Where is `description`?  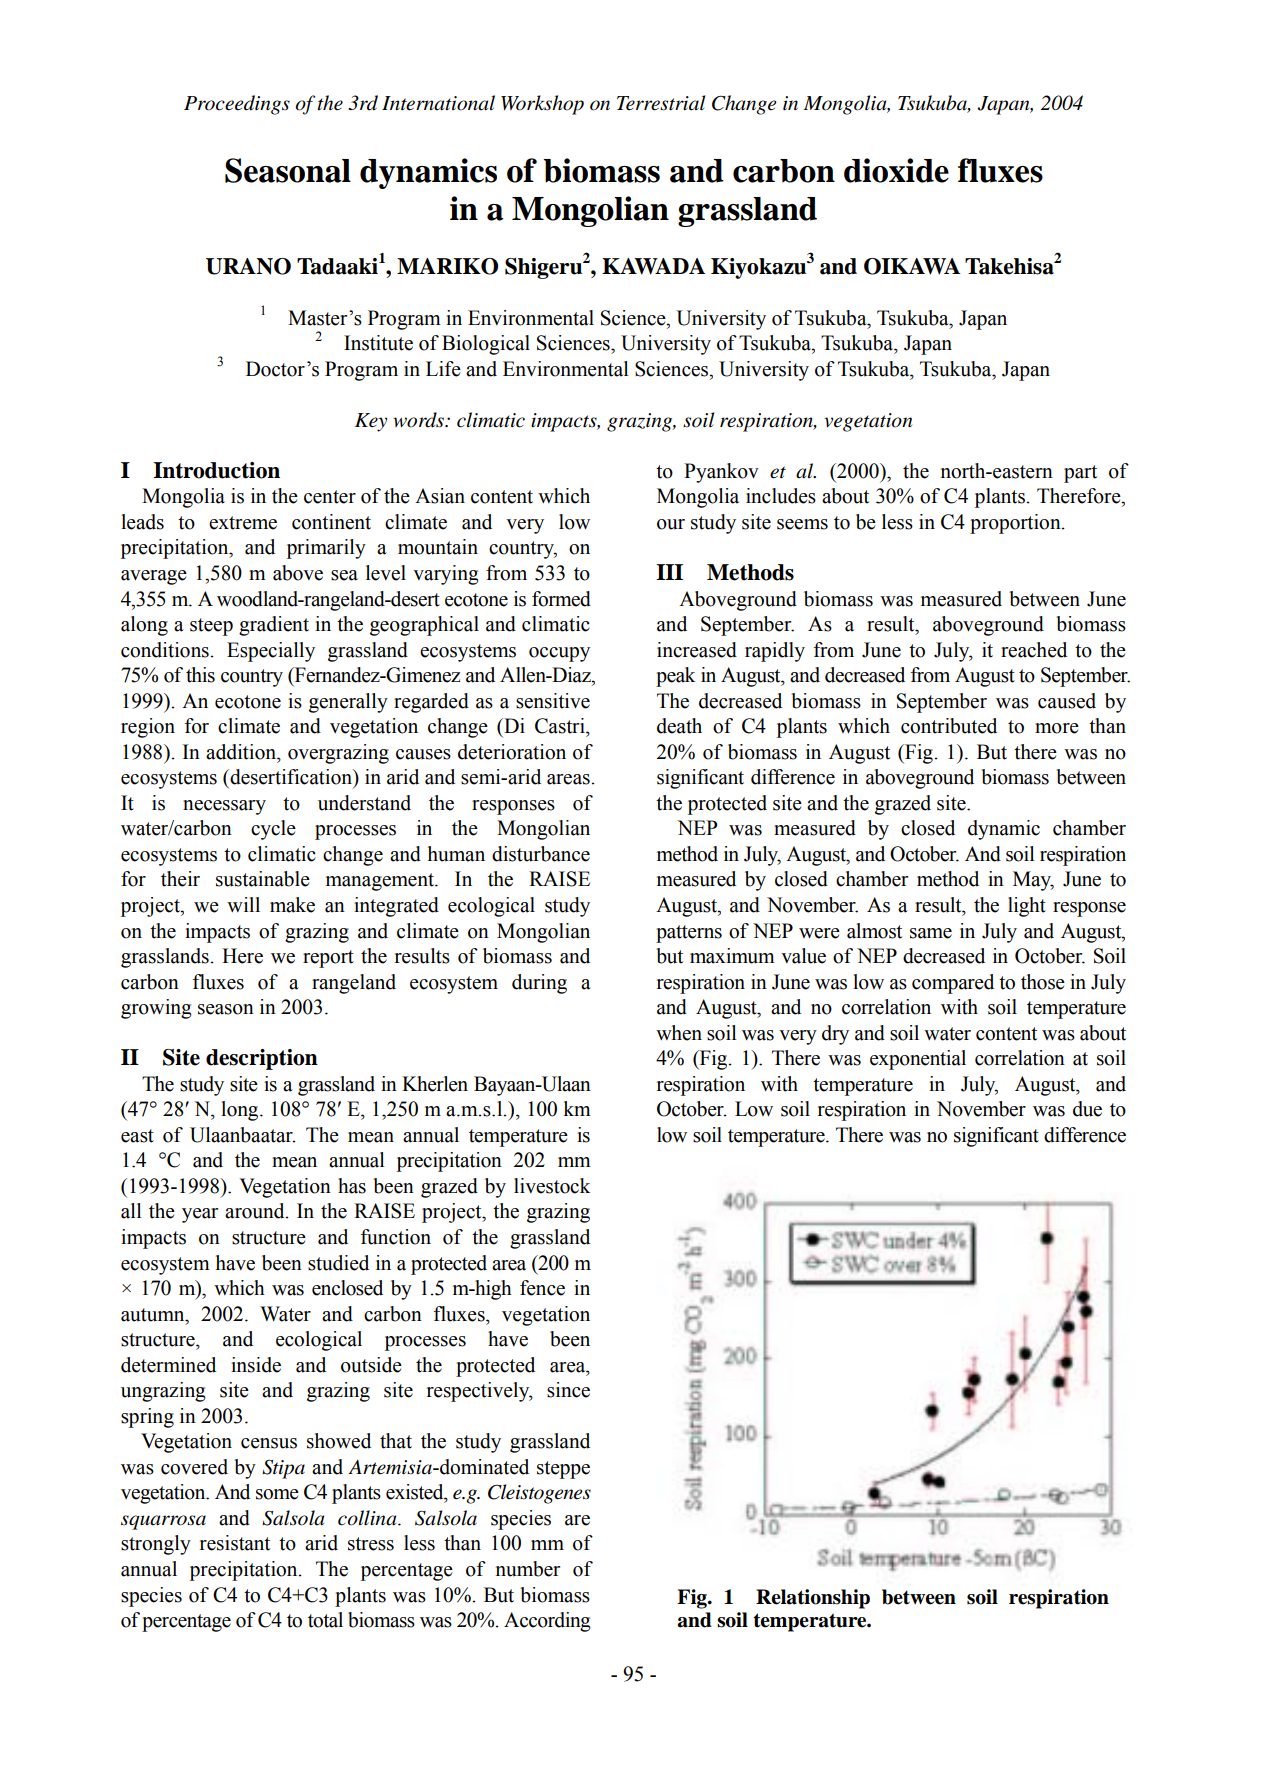
description is located at coordinates (262, 1059).
